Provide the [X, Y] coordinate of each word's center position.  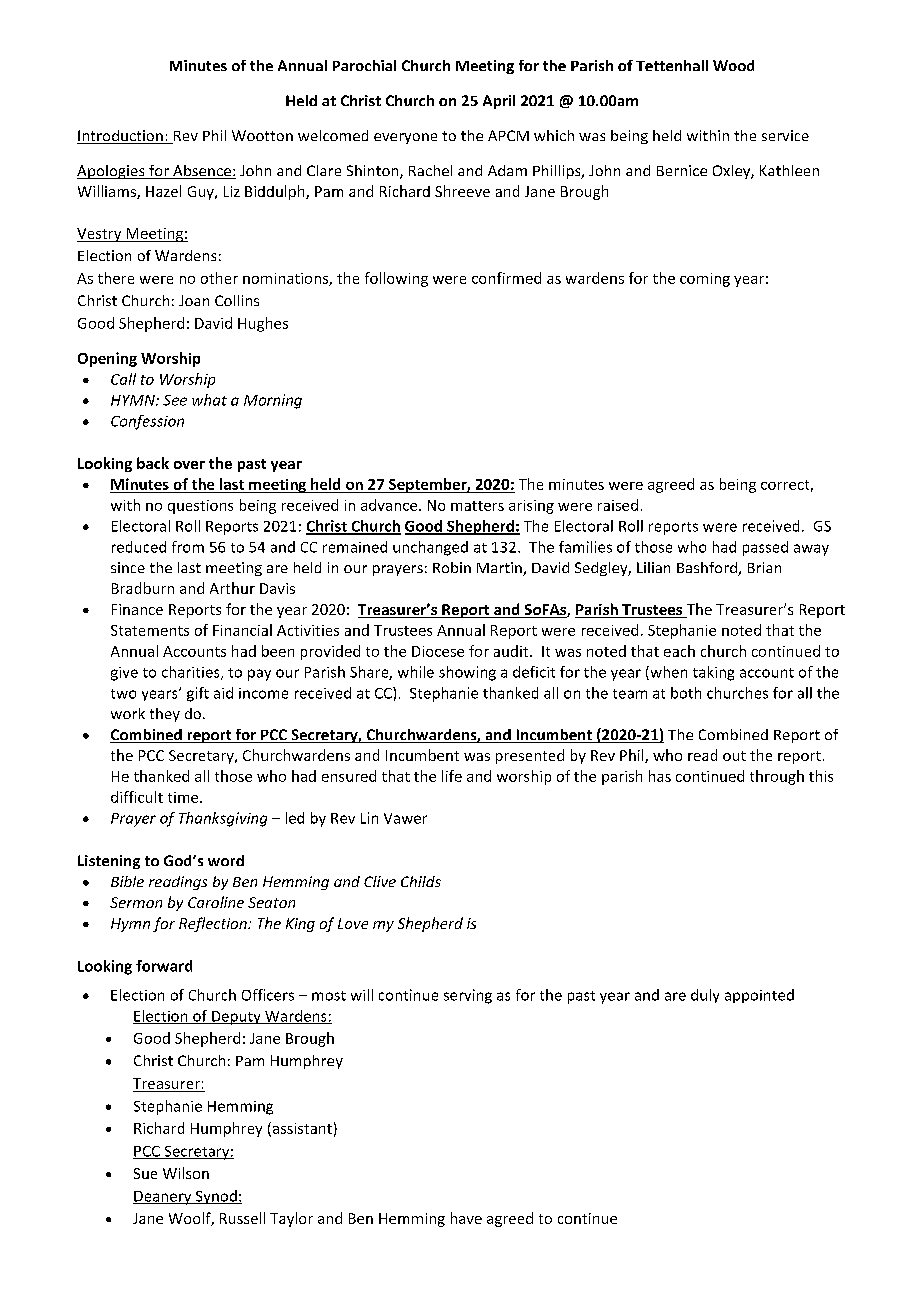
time [184, 797]
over [189, 465]
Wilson [186, 1173]
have [466, 1218]
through [777, 777]
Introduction [121, 137]
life [452, 776]
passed [765, 548]
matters [477, 506]
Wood [733, 65]
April [499, 102]
